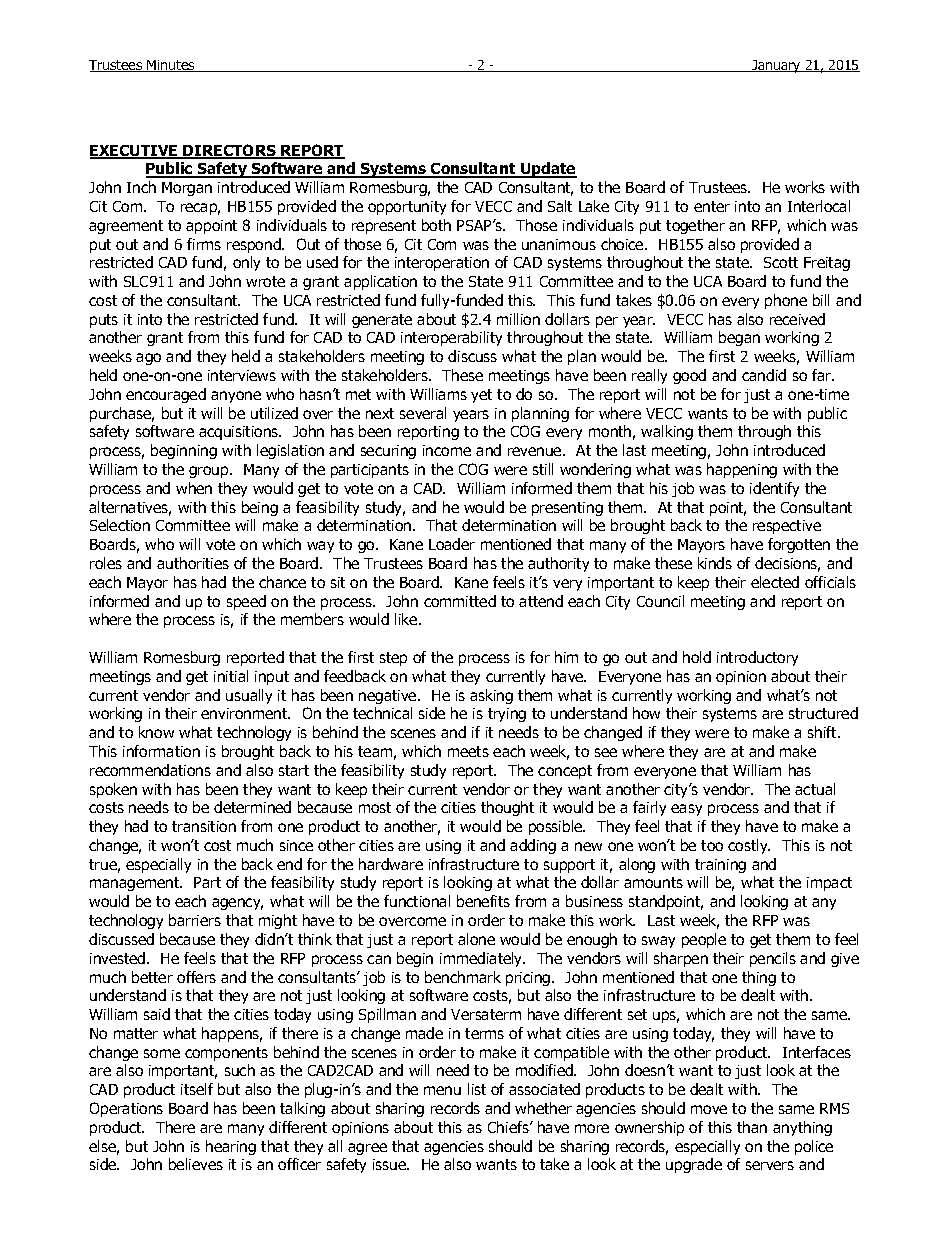 The width and height of the screenshot is (952, 1233). I want to click on January, so click(776, 66).
